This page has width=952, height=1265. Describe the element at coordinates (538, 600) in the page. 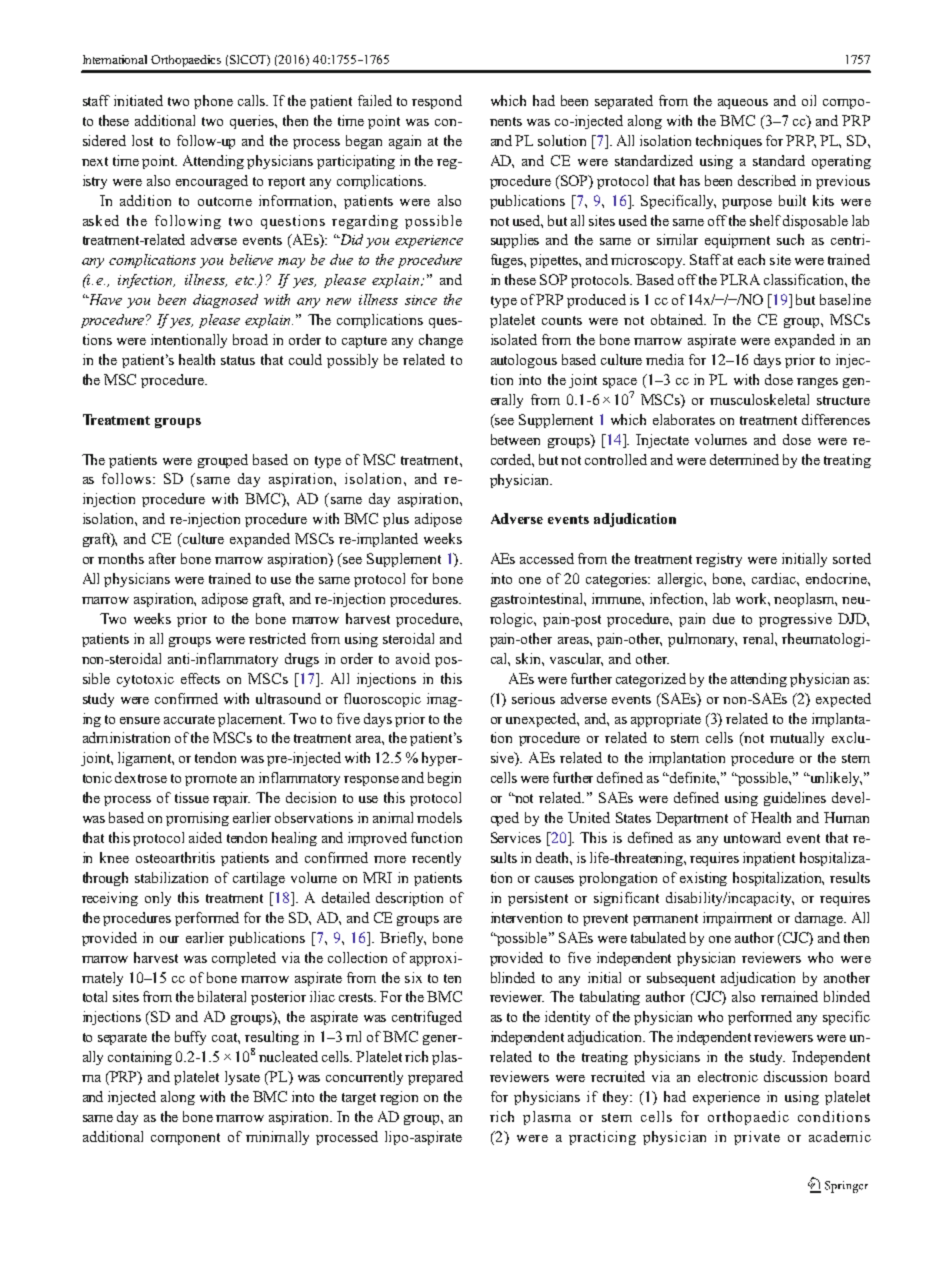

I see `gastrointestinal` at that location.
